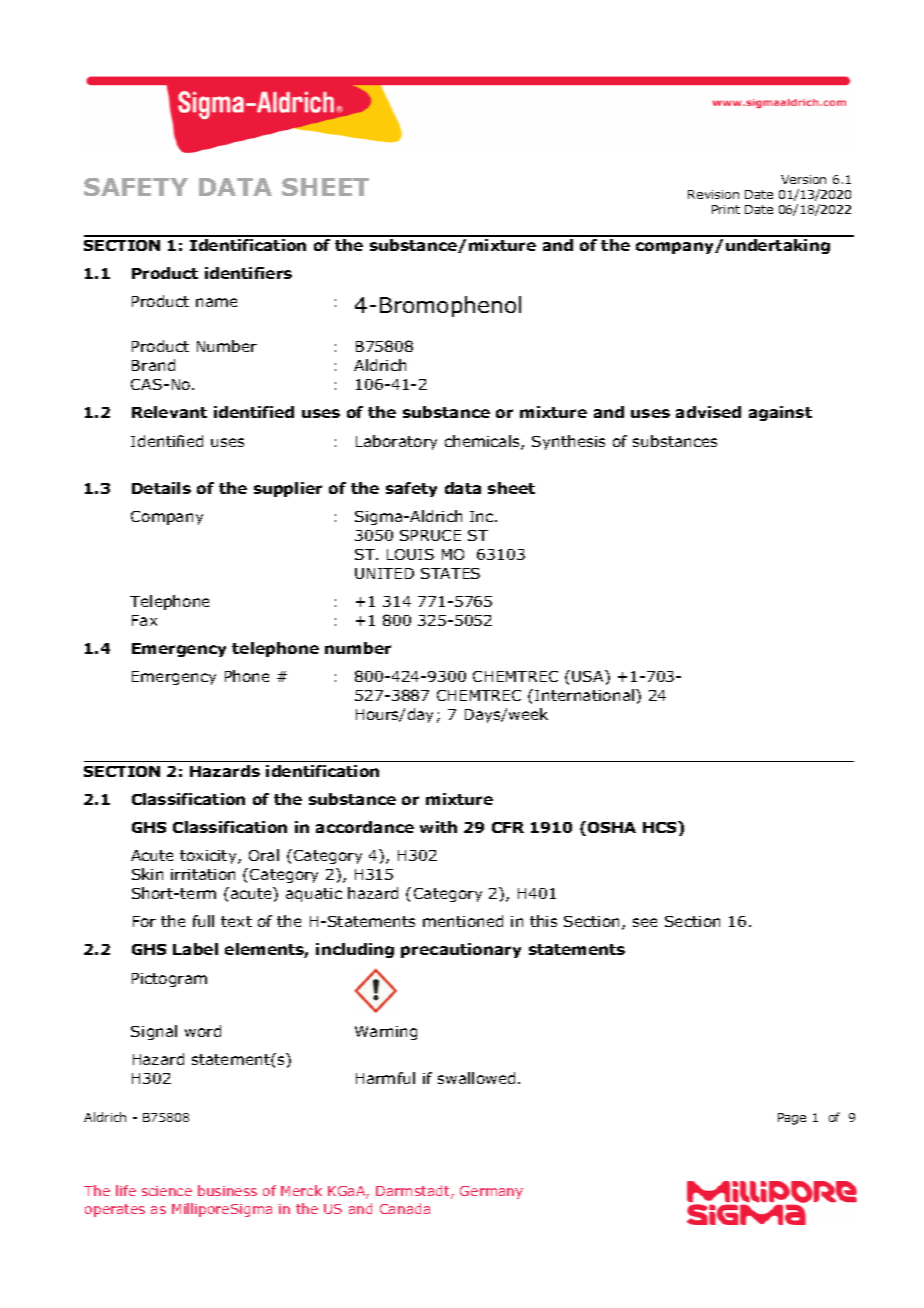 The image size is (924, 1308). I want to click on advised, so click(708, 412).
